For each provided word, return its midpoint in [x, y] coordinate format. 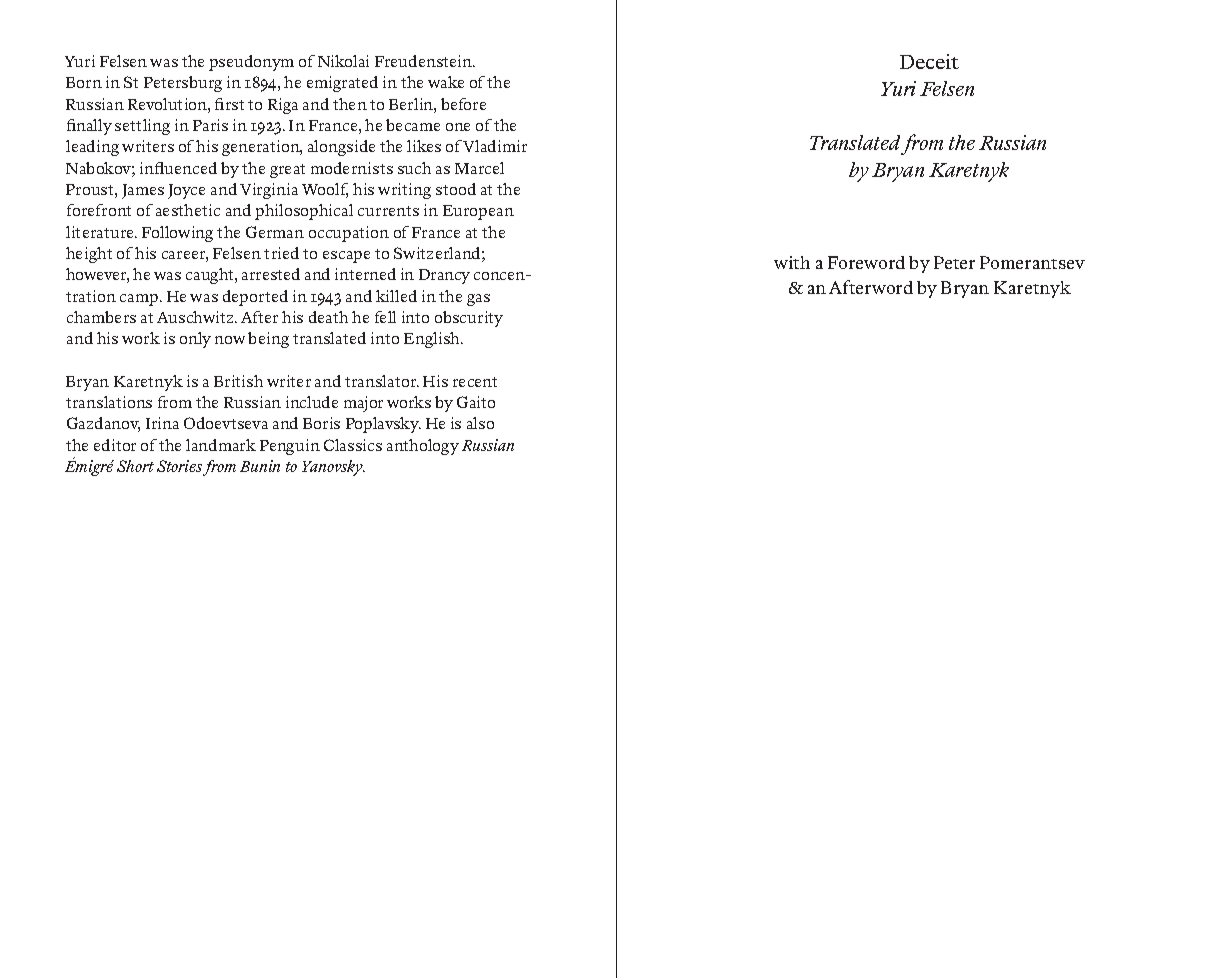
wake [446, 82]
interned [365, 274]
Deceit [929, 61]
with [792, 262]
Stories [180, 467]
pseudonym [251, 63]
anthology [423, 447]
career [185, 256]
